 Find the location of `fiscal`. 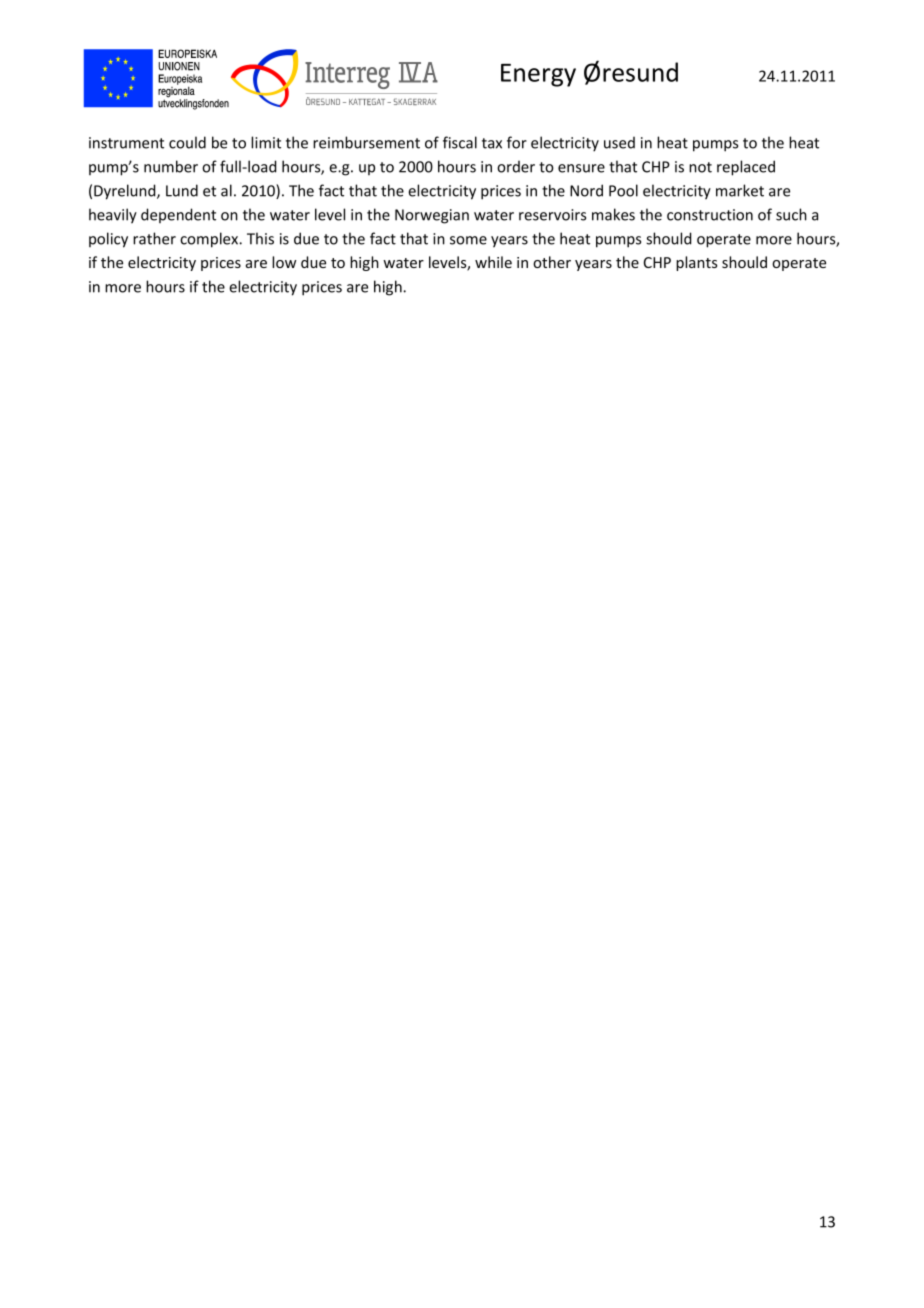

fiscal is located at coordinates (460, 142).
